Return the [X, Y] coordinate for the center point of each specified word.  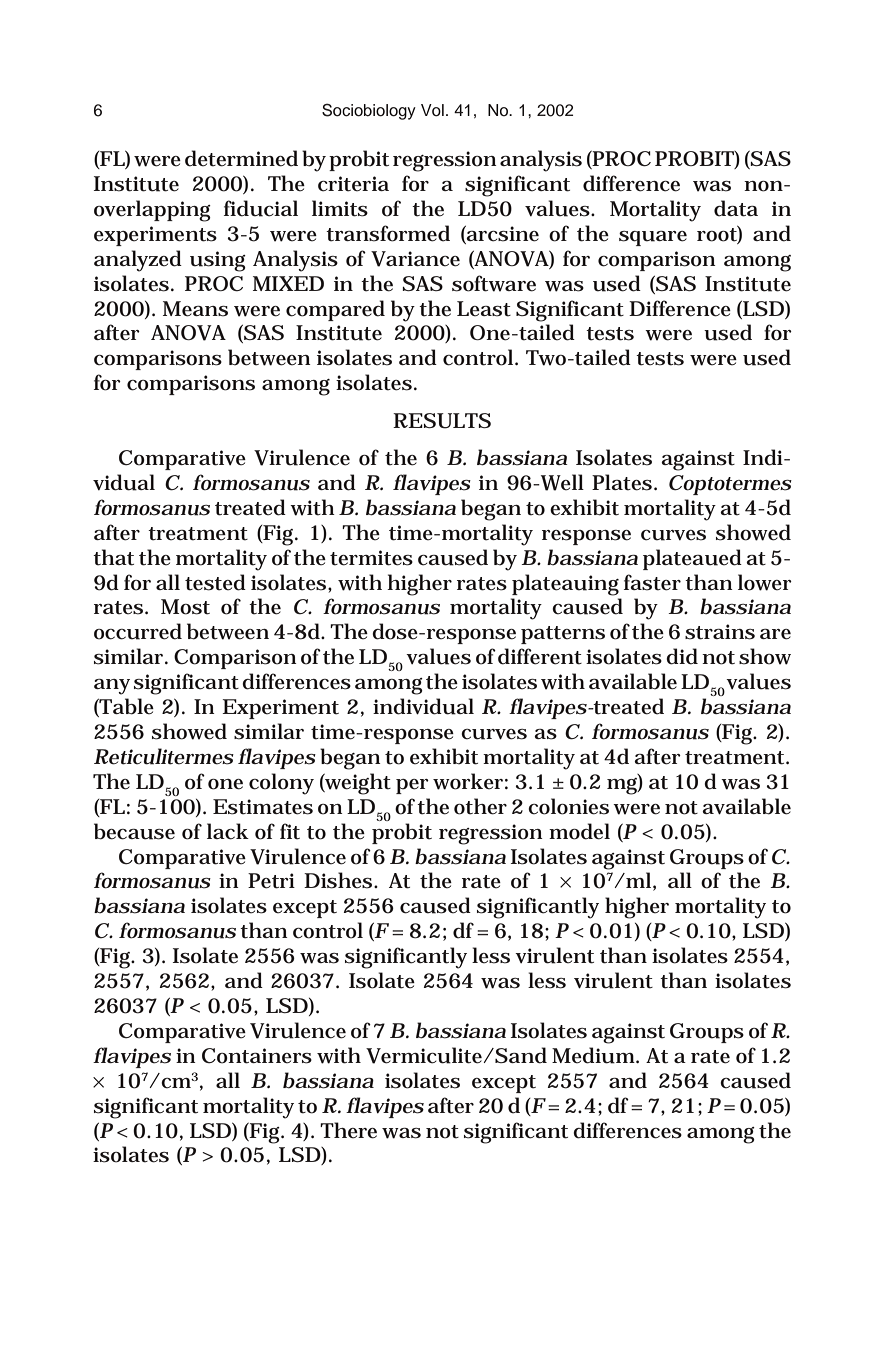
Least [484, 309]
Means [195, 309]
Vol [432, 110]
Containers [257, 1056]
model [579, 831]
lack [228, 831]
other [480, 806]
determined [241, 158]
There [348, 1130]
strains [720, 632]
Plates [622, 482]
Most [185, 607]
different [540, 656]
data [736, 208]
